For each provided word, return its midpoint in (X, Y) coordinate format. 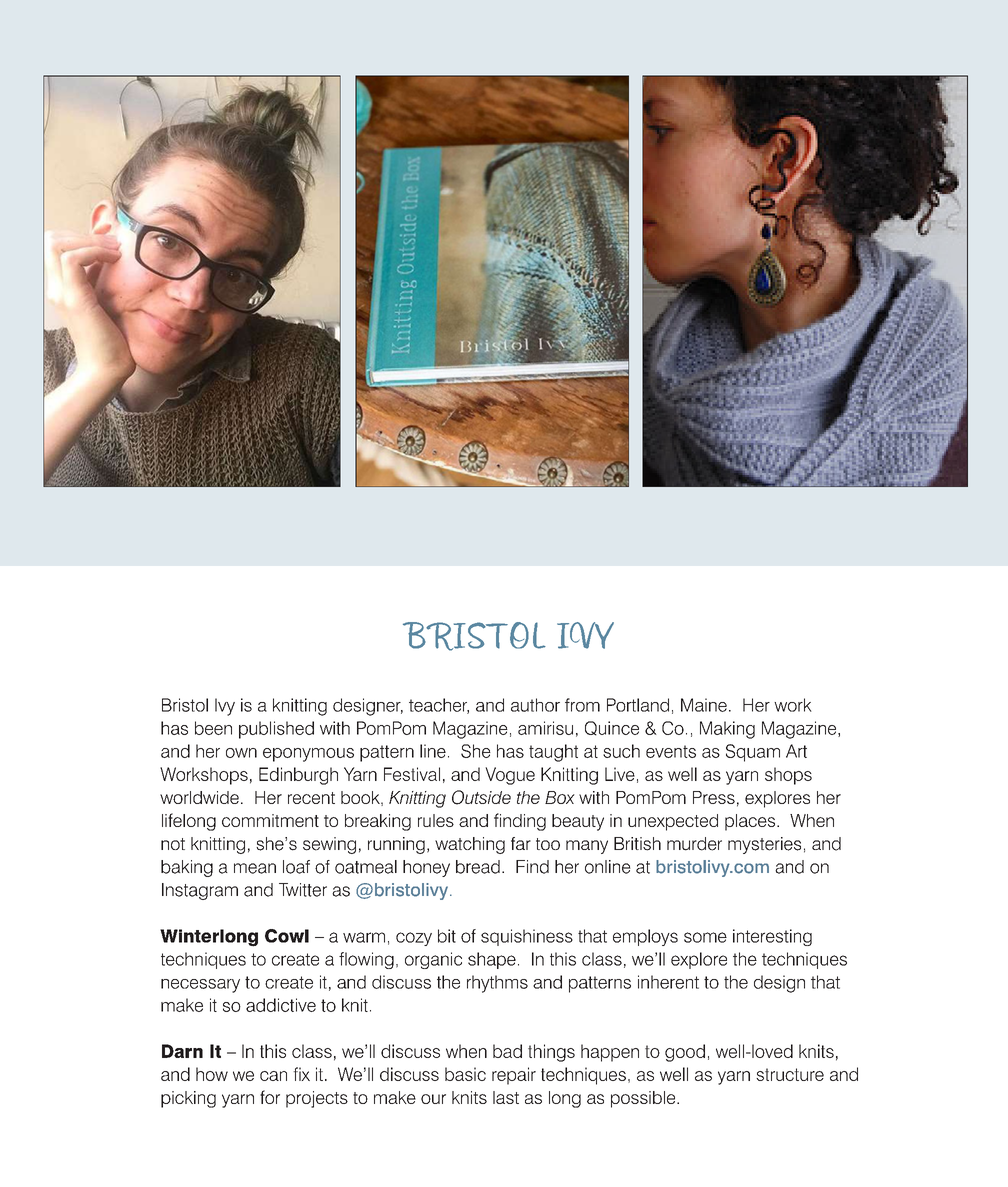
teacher (439, 706)
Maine (704, 705)
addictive (281, 1005)
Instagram (200, 891)
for (270, 1097)
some (705, 937)
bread (478, 867)
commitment (270, 820)
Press (714, 797)
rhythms (497, 984)
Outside (481, 797)
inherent (668, 982)
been (213, 728)
